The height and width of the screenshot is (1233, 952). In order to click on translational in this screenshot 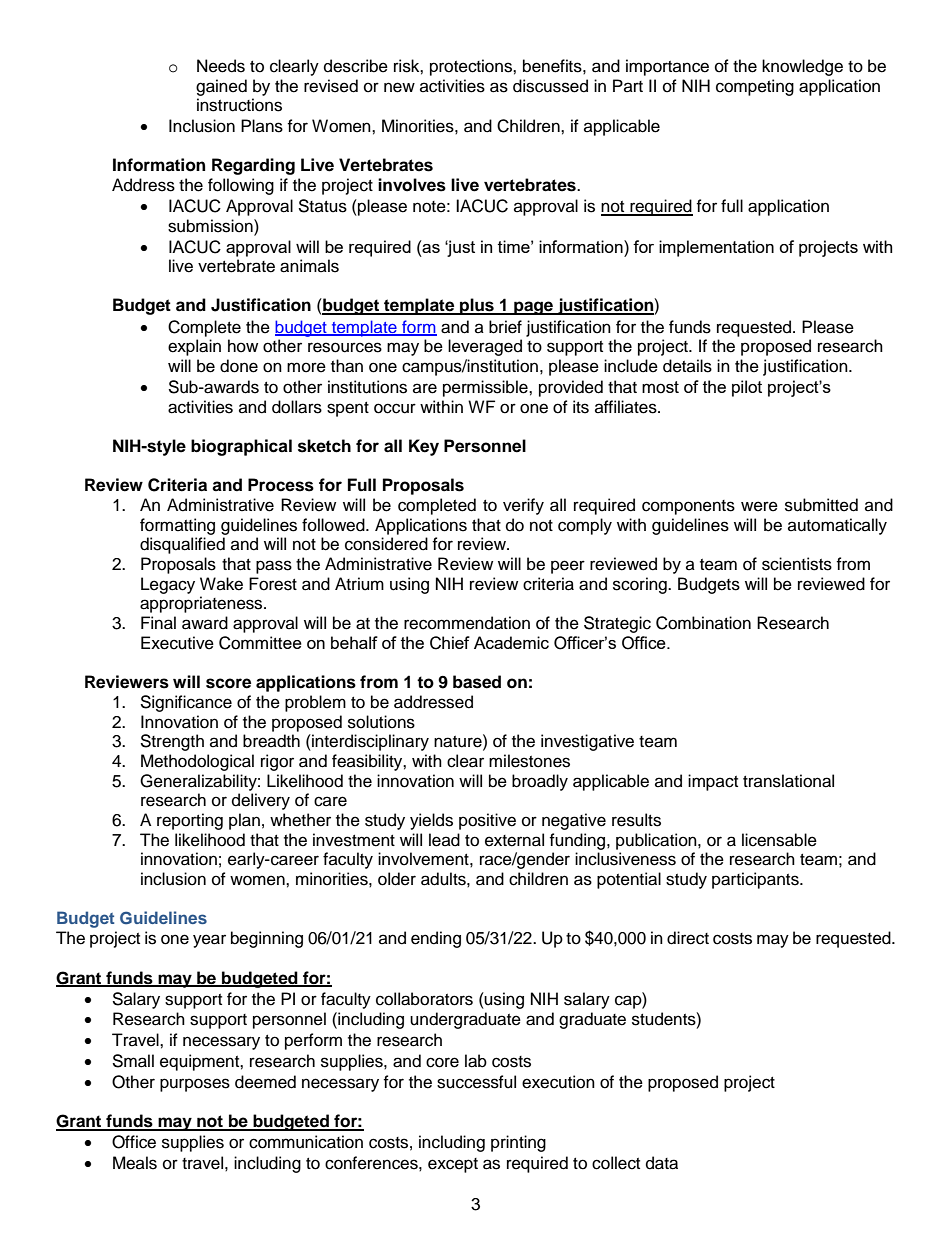, I will do `click(788, 781)`.
